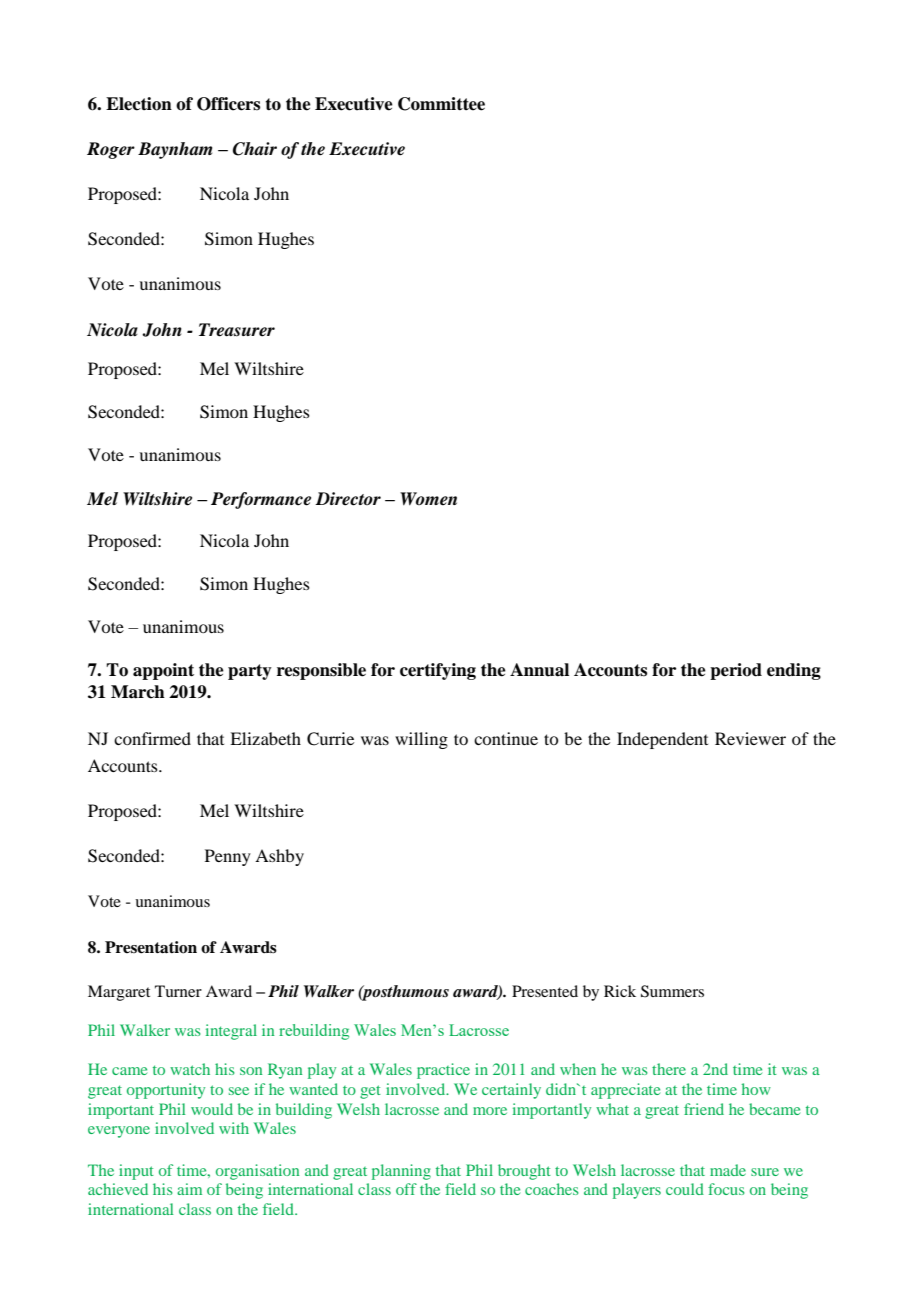 This page has width=924, height=1309. I want to click on planning, so click(401, 1172).
